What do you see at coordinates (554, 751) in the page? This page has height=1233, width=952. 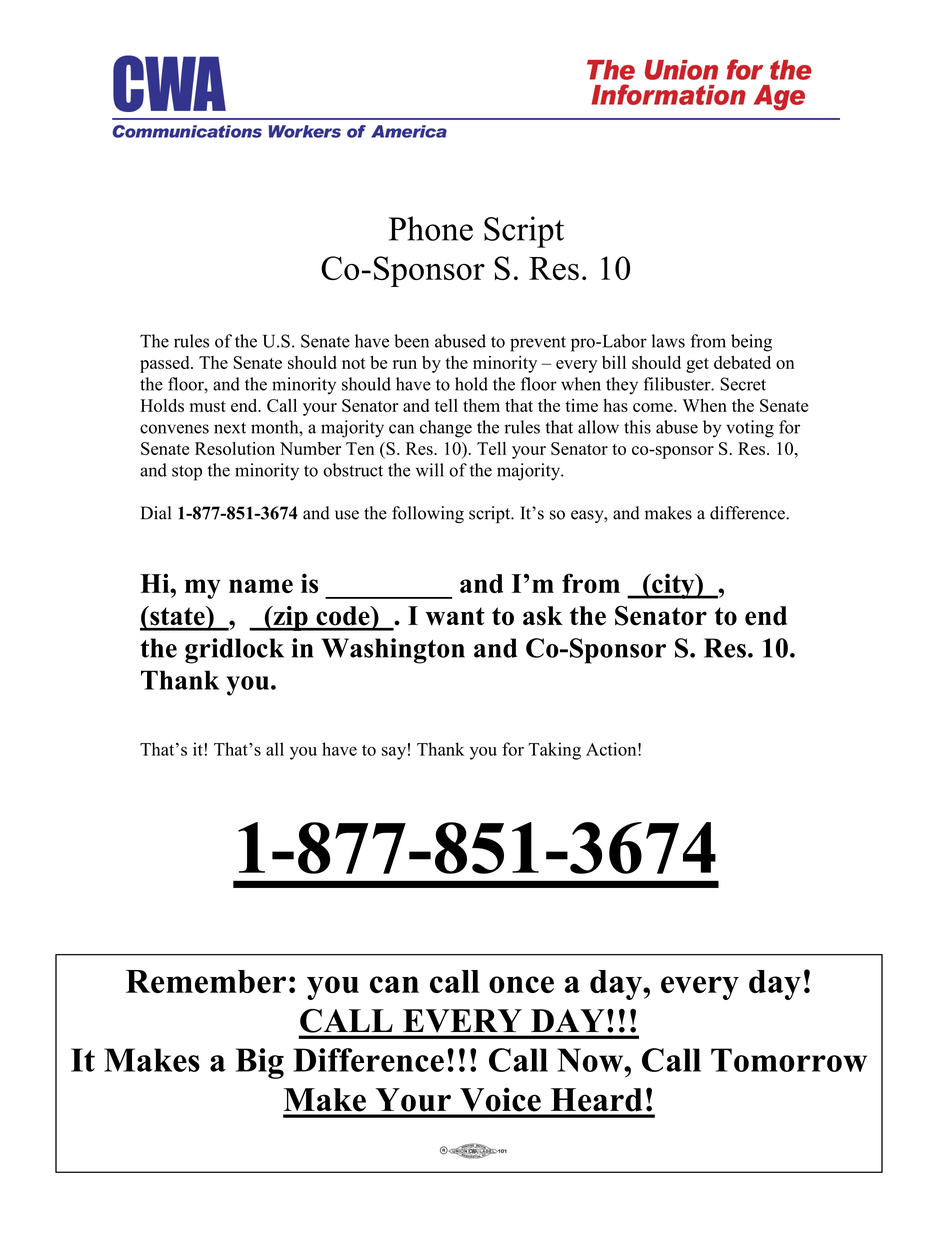 I see `Taking` at bounding box center [554, 751].
